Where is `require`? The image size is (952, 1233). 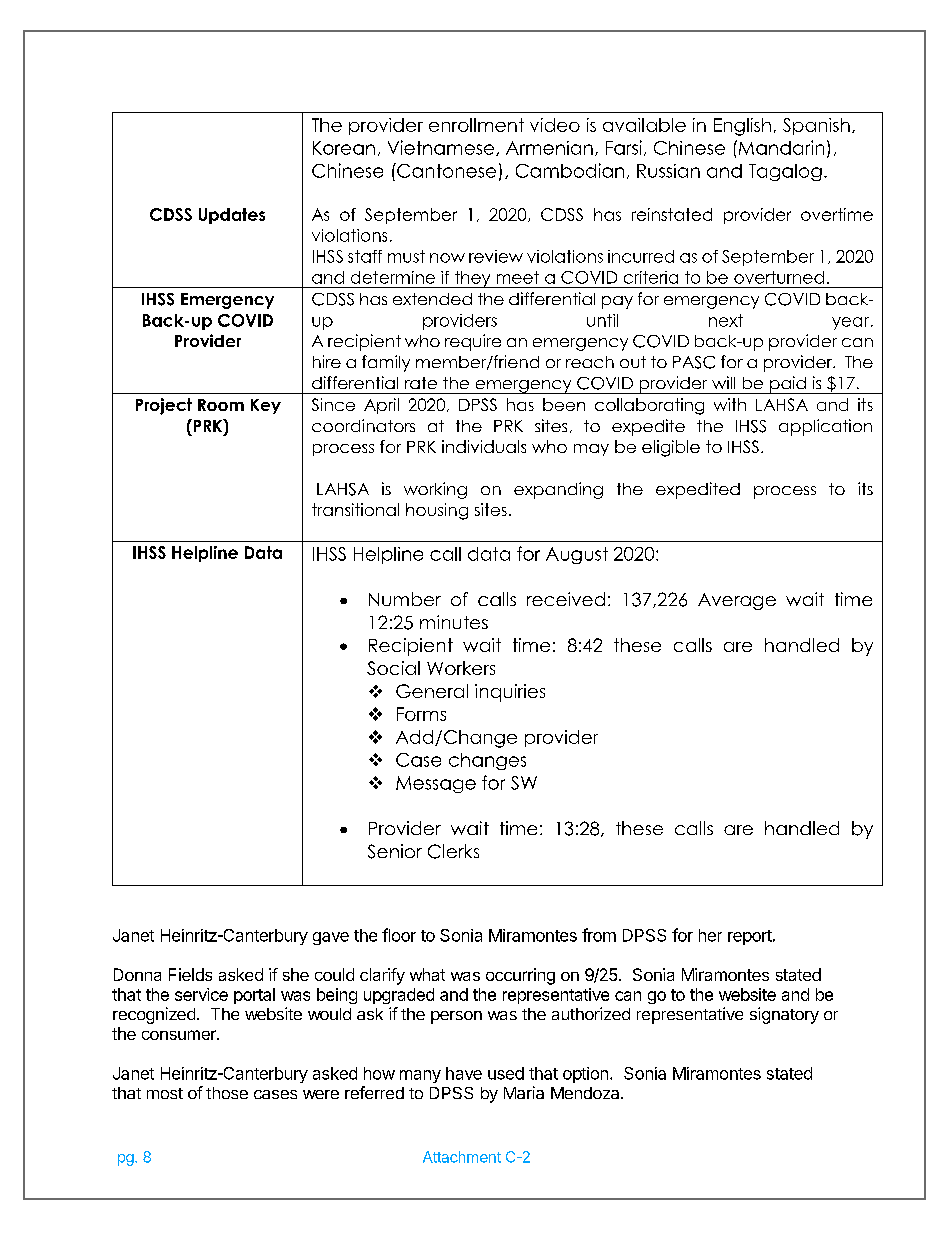 require is located at coordinates (473, 342).
